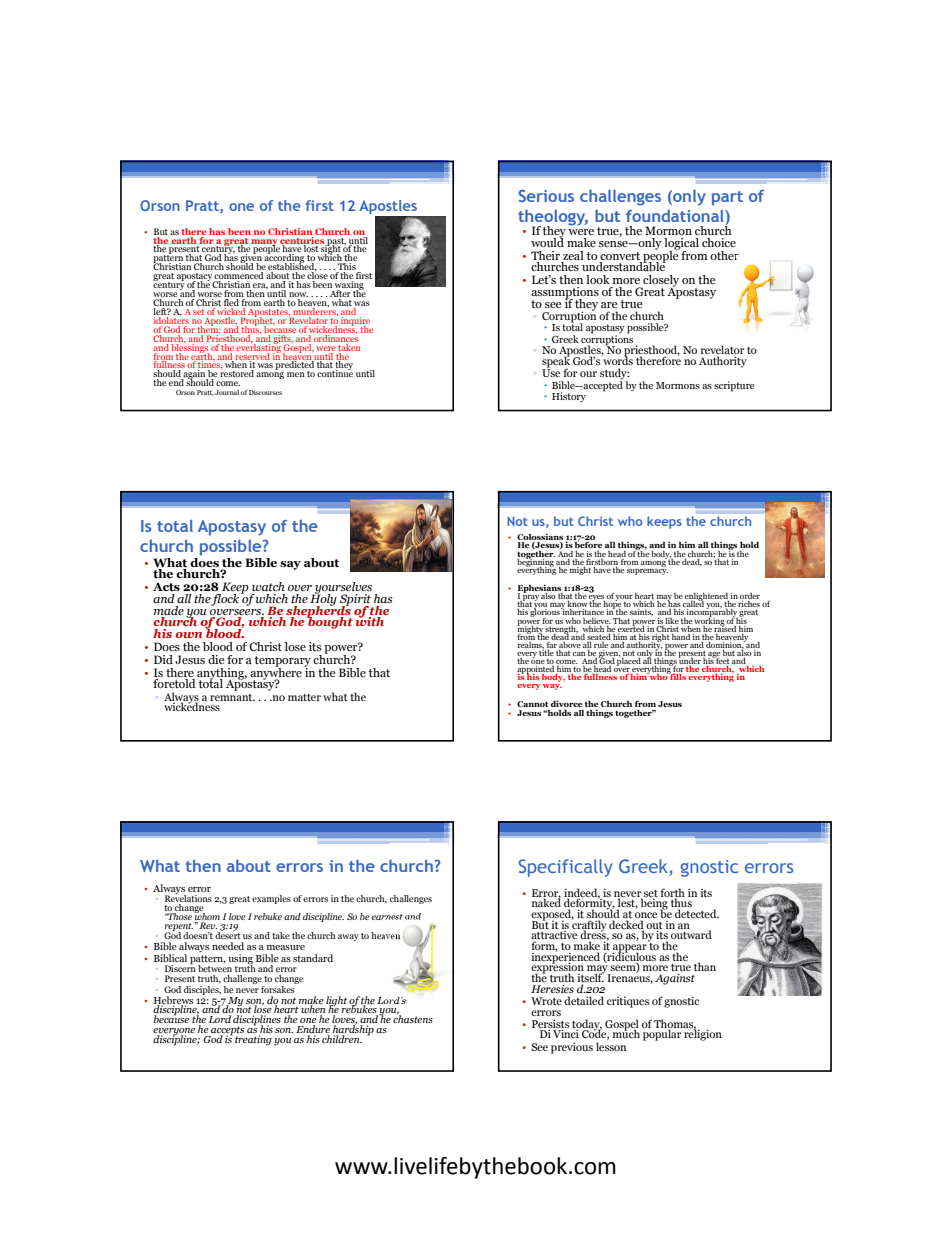 The width and height of the document is (952, 1233). I want to click on Wrote, so click(546, 1001).
